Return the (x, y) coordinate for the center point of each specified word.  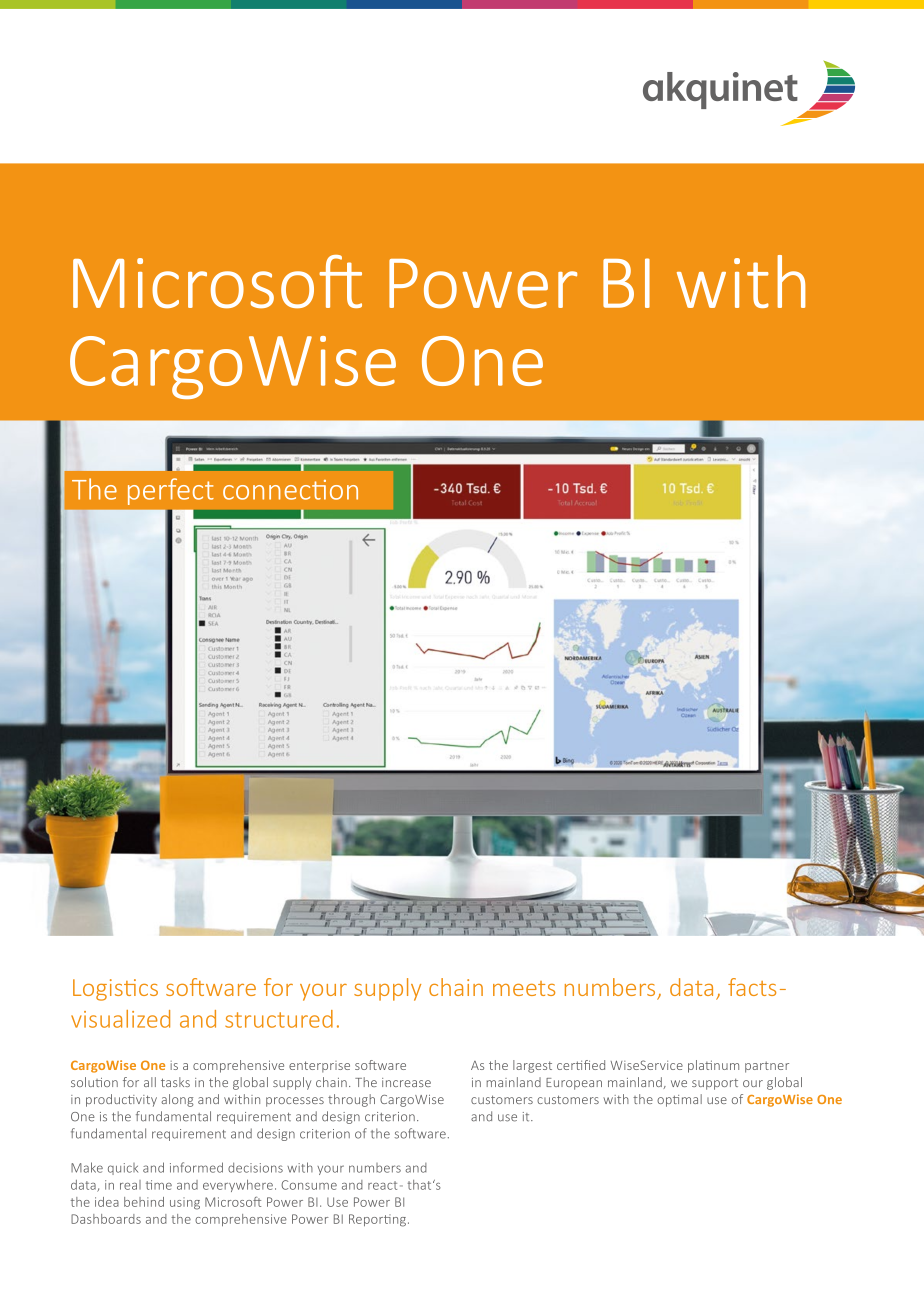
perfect (171, 491)
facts (752, 987)
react (382, 1185)
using (185, 1203)
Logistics (115, 990)
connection (290, 490)
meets (524, 988)
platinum (713, 1066)
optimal (679, 1100)
